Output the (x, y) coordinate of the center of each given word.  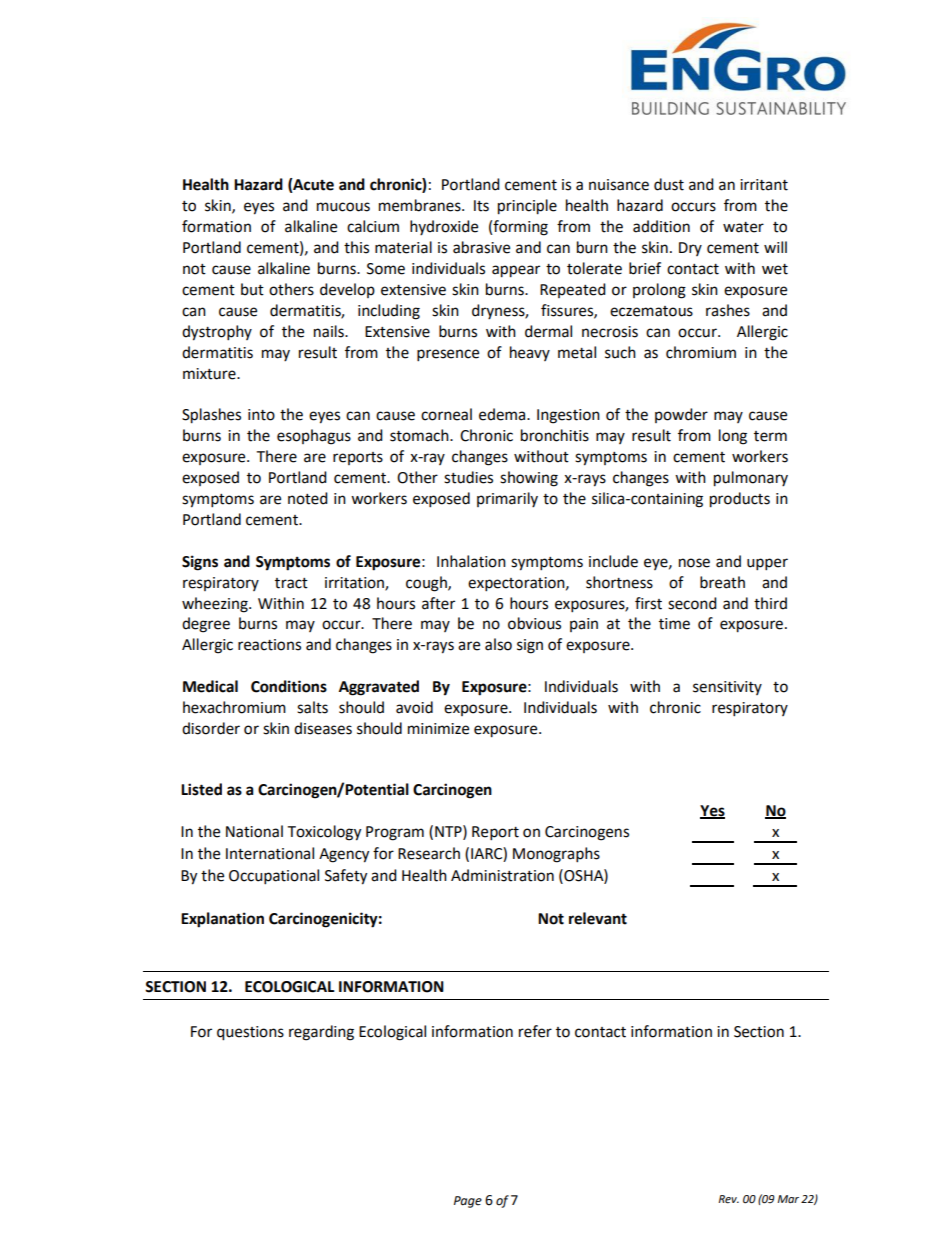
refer (535, 1031)
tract (291, 583)
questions (250, 1033)
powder (681, 415)
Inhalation (471, 561)
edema (503, 414)
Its (481, 206)
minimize (438, 729)
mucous (343, 207)
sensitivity (727, 688)
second (692, 603)
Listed (201, 789)
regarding (321, 1033)
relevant (598, 918)
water (743, 227)
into (261, 415)
